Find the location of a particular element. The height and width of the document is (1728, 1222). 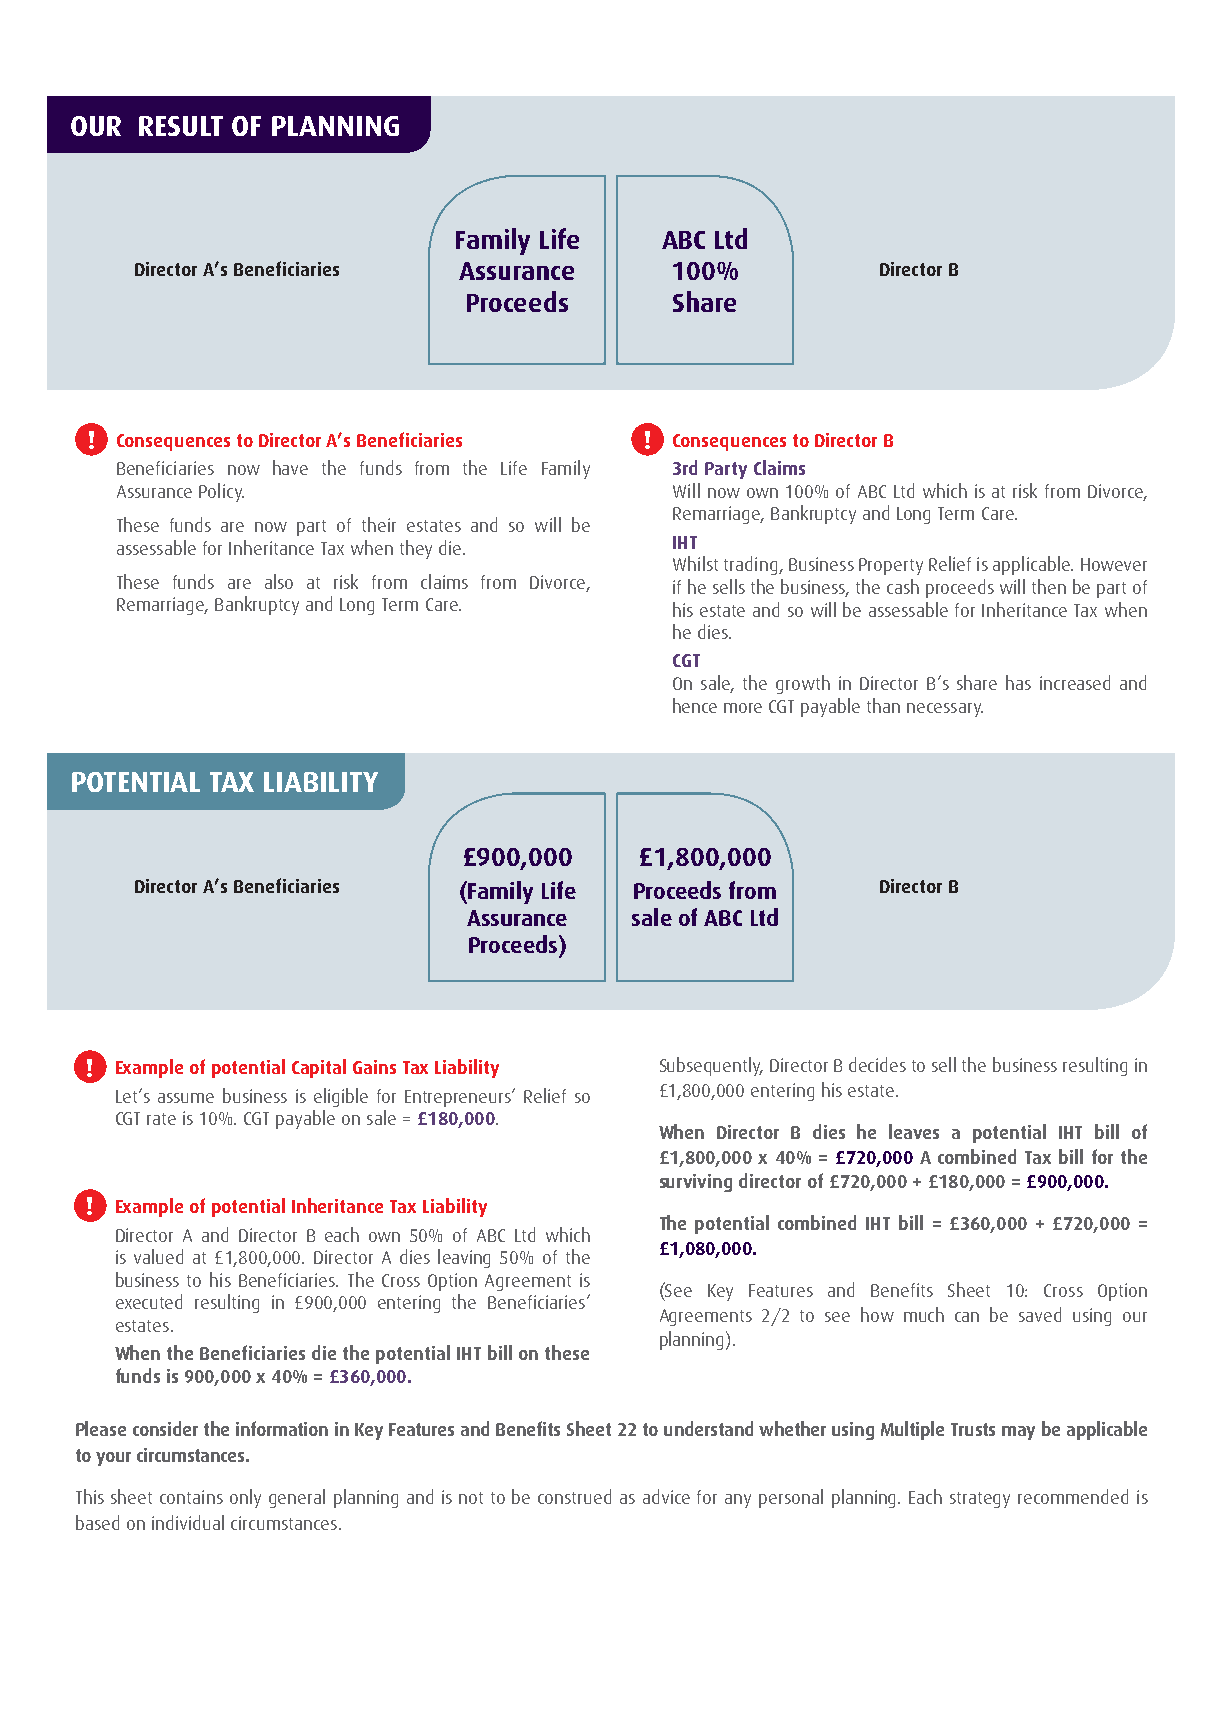

recommended is located at coordinates (1073, 1496).
